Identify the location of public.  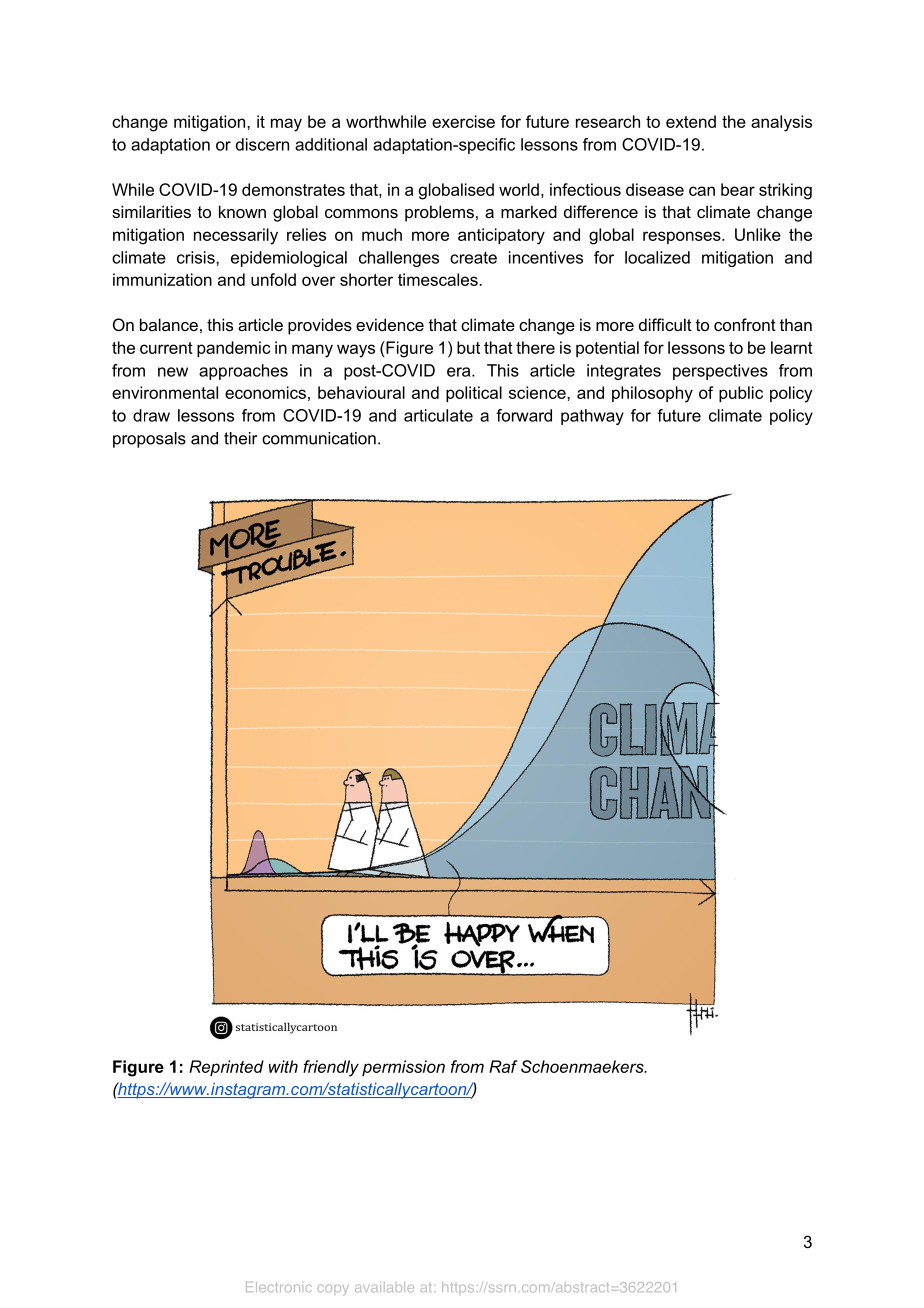
(741, 394).
